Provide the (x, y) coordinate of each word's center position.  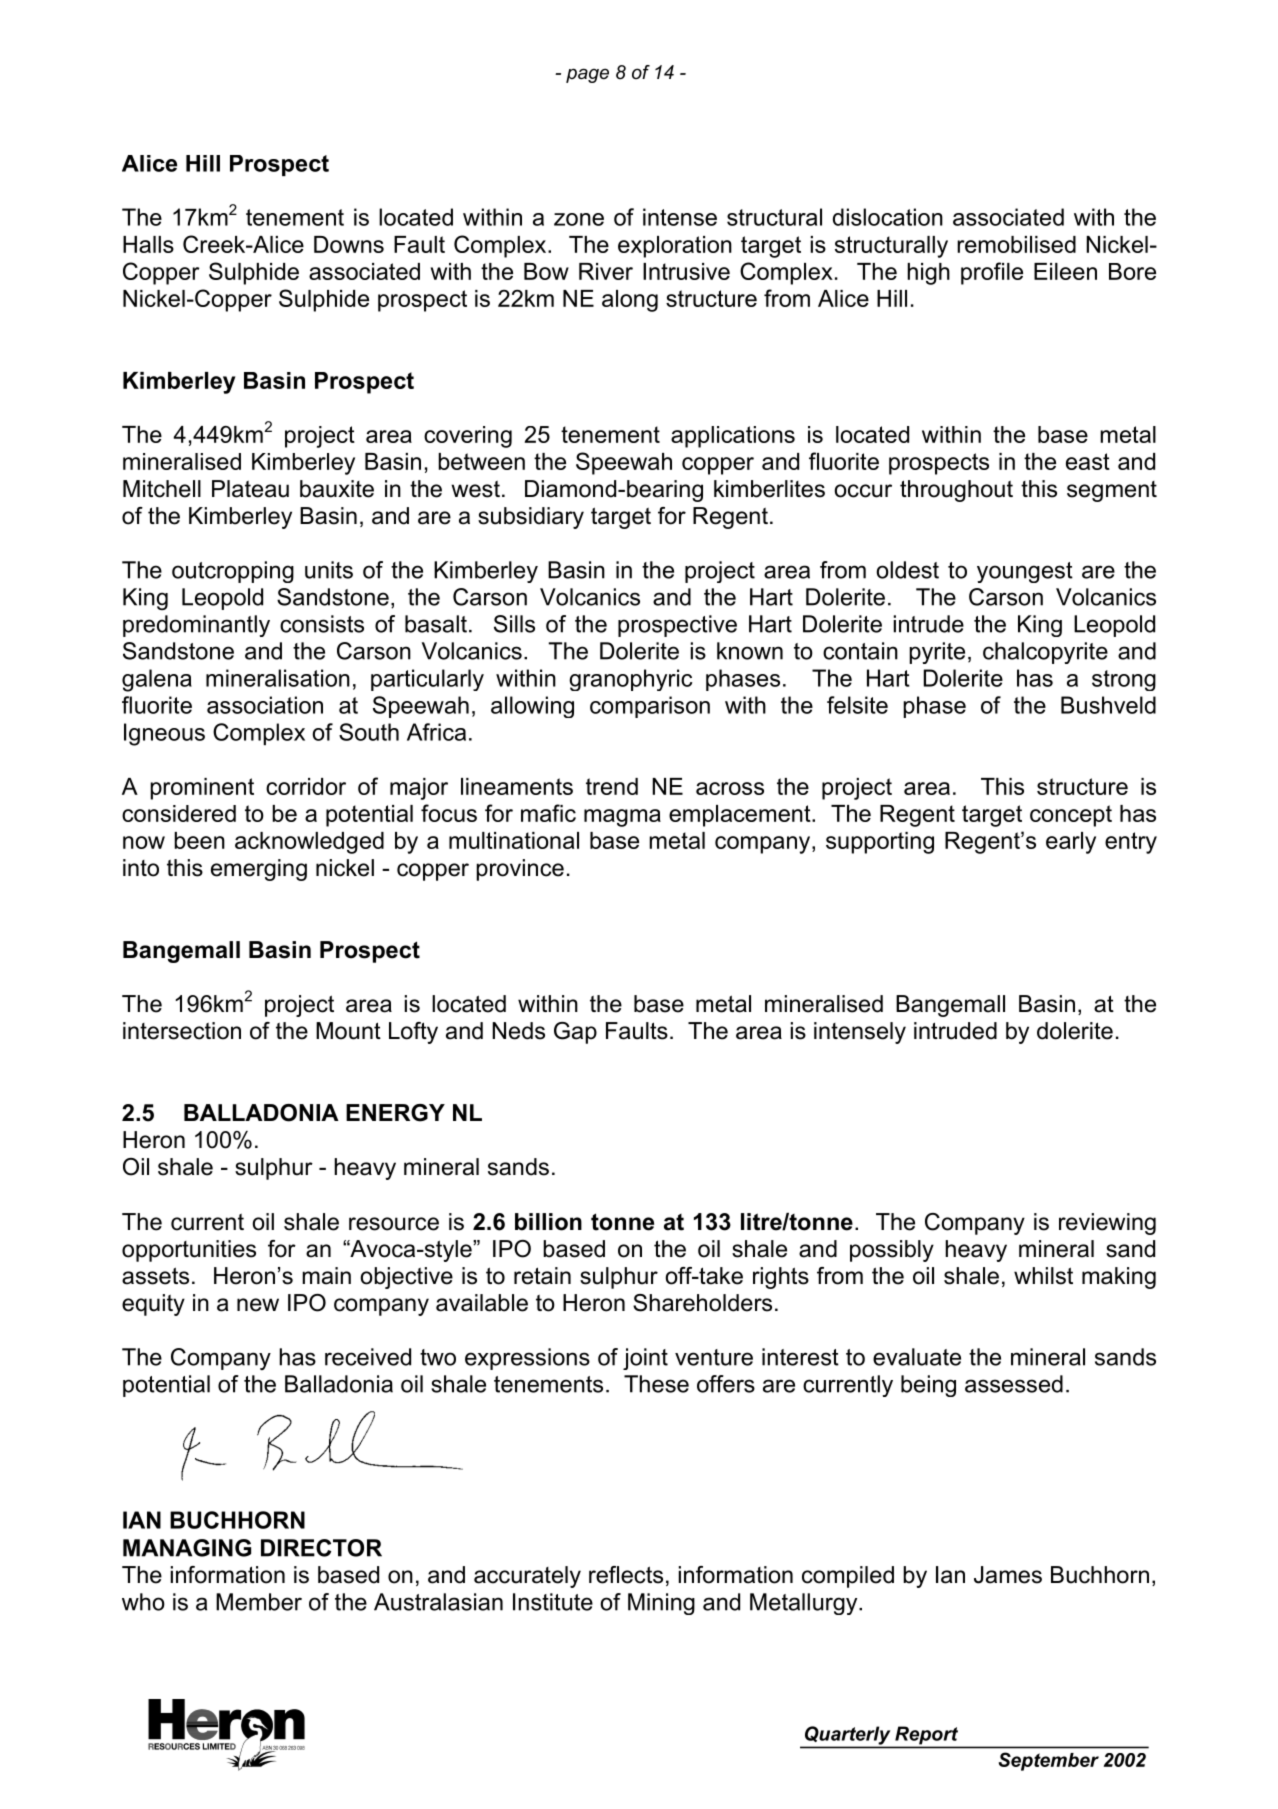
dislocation (888, 217)
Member (259, 1602)
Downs (349, 244)
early (1071, 843)
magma (622, 818)
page (587, 75)
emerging (259, 870)
